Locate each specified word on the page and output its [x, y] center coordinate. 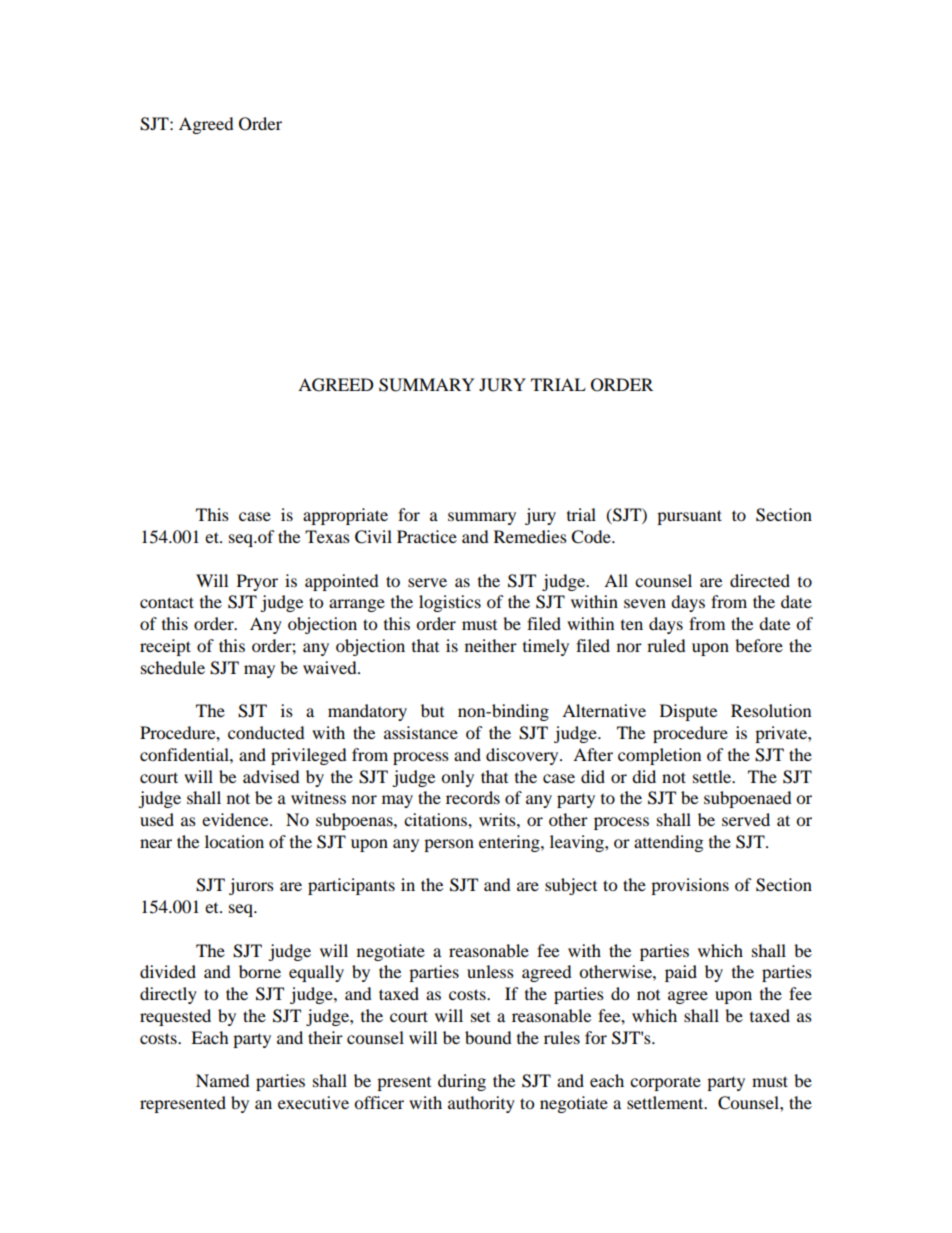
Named [223, 1080]
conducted [266, 732]
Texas [327, 536]
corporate [665, 1083]
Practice [427, 536]
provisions [690, 886]
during [462, 1082]
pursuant [689, 517]
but [432, 710]
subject [571, 886]
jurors [251, 886]
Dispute [688, 712]
